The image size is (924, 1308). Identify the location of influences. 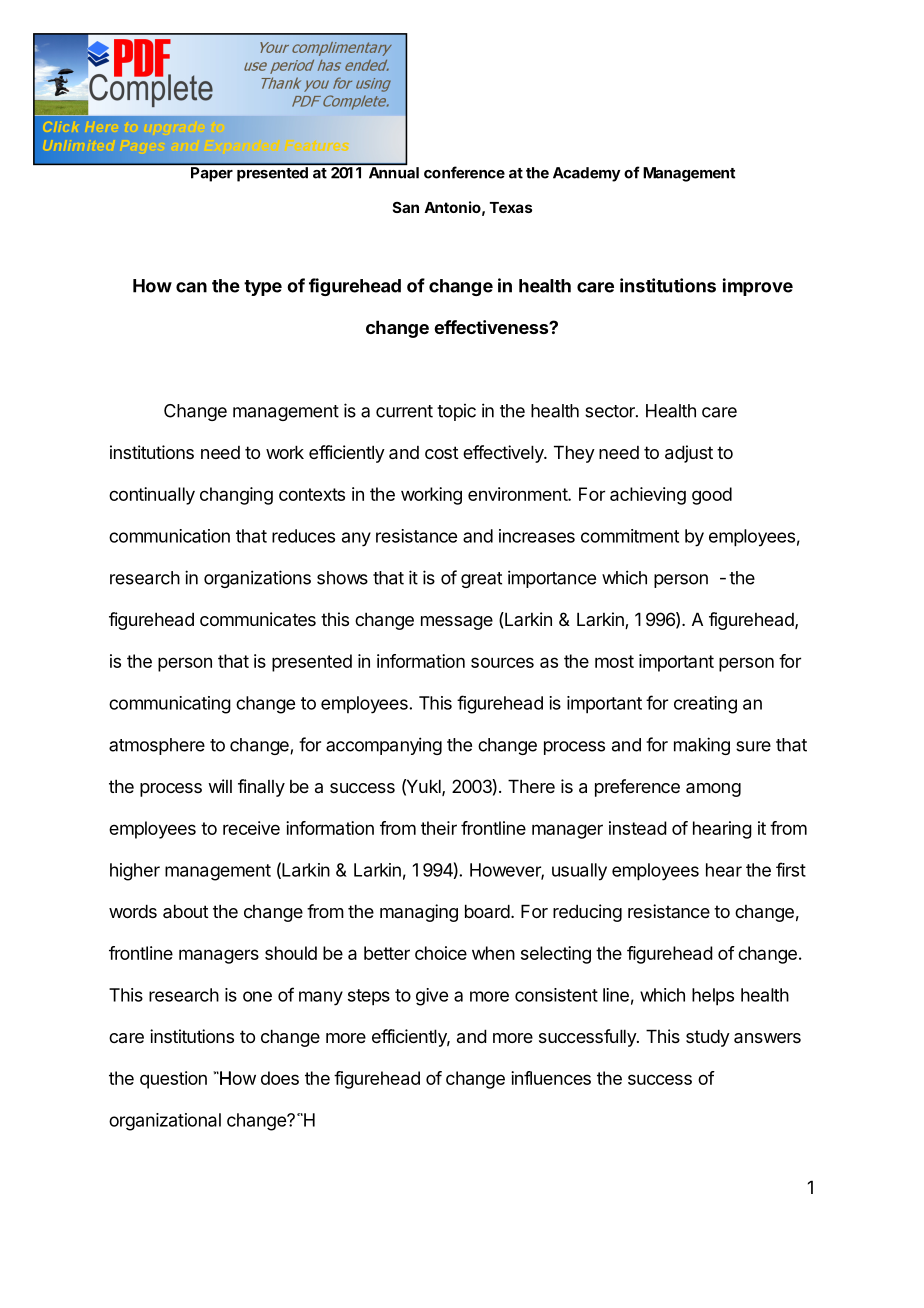
(551, 1078).
